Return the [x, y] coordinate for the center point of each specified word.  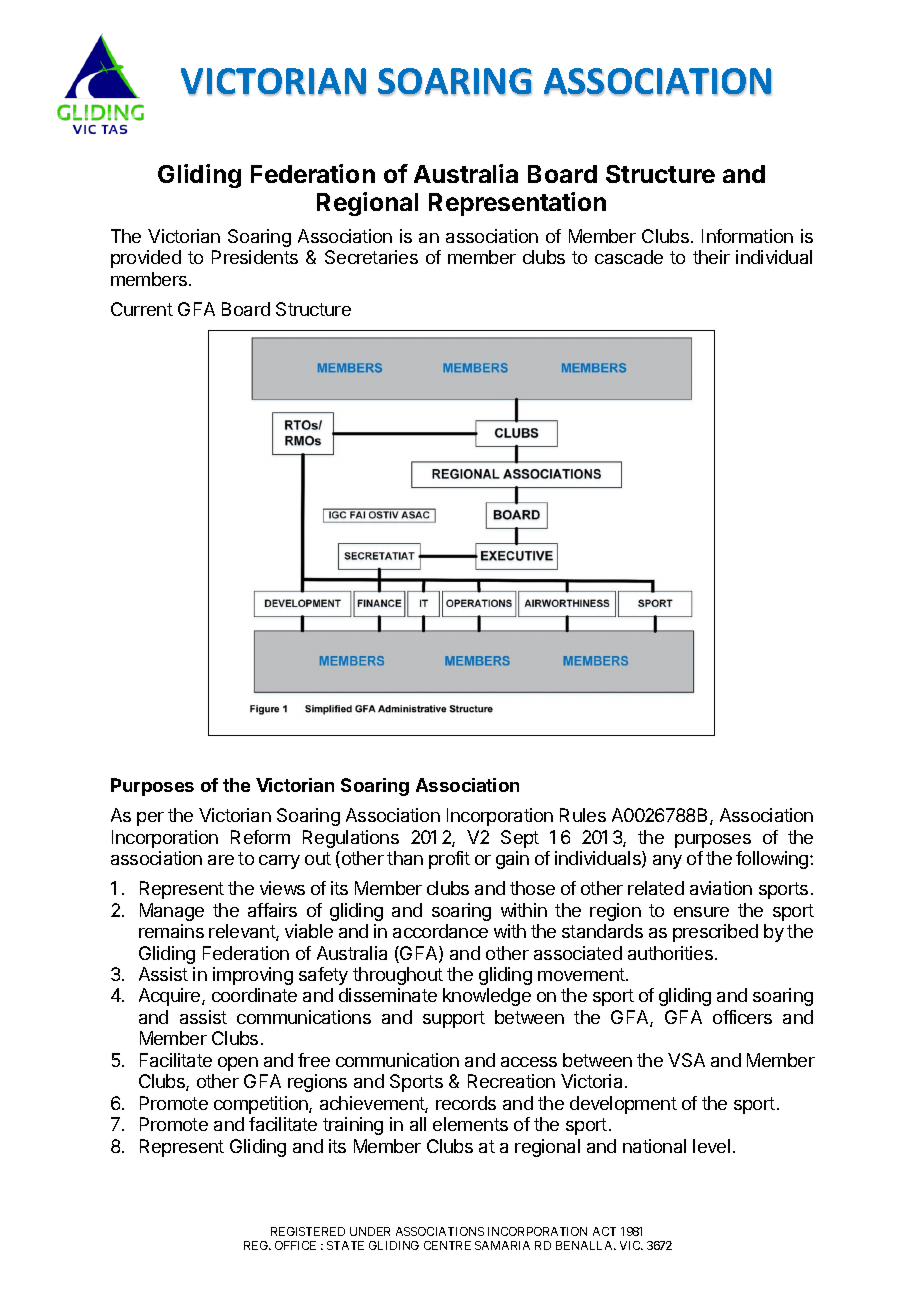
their [711, 257]
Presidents [255, 257]
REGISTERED [308, 1231]
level [711, 1146]
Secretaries [371, 257]
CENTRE [447, 1245]
